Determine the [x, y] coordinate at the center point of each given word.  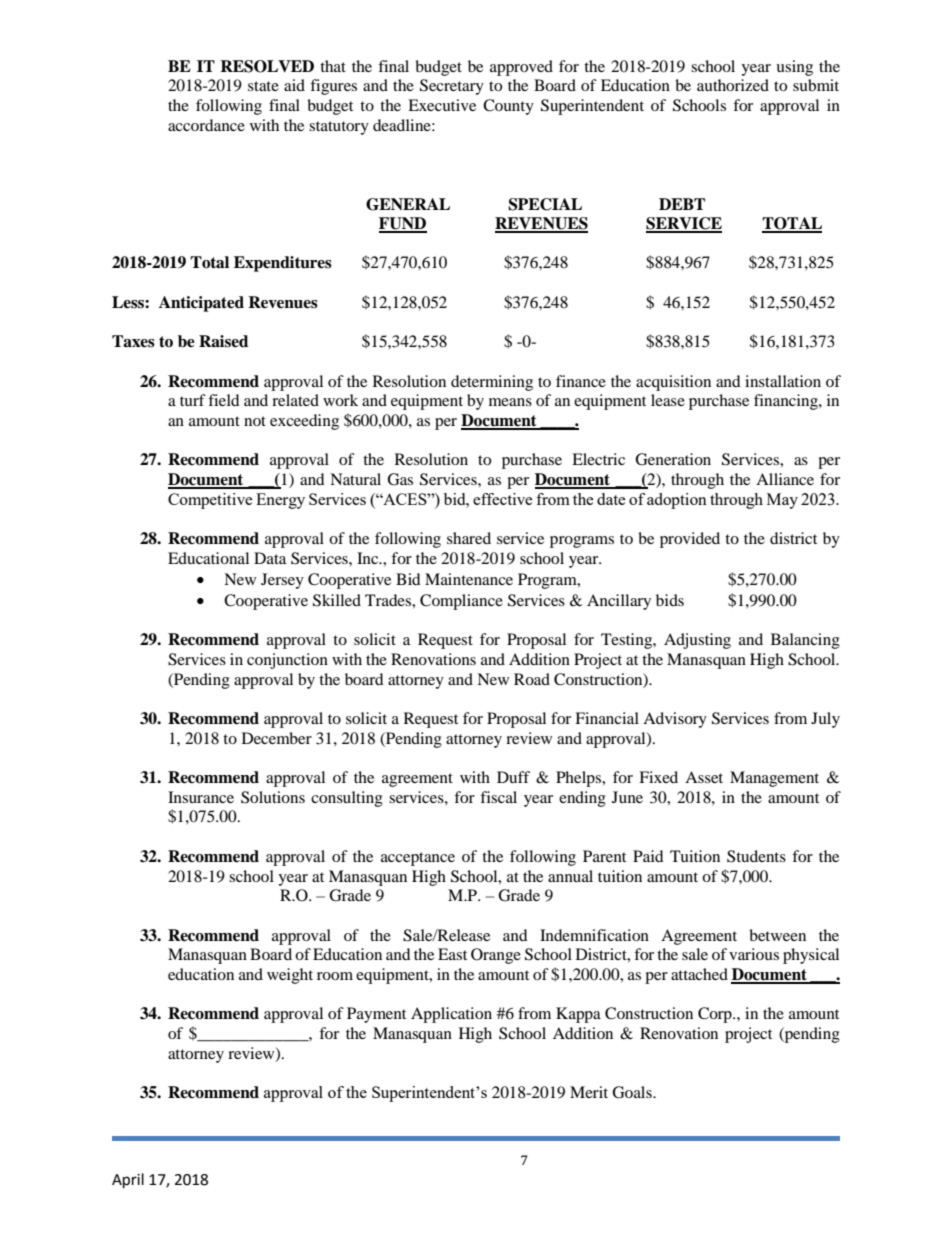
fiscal [498, 797]
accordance [206, 125]
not [255, 421]
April [128, 1181]
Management [774, 779]
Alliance [785, 479]
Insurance [201, 797]
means [510, 402]
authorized [733, 85]
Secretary [452, 87]
